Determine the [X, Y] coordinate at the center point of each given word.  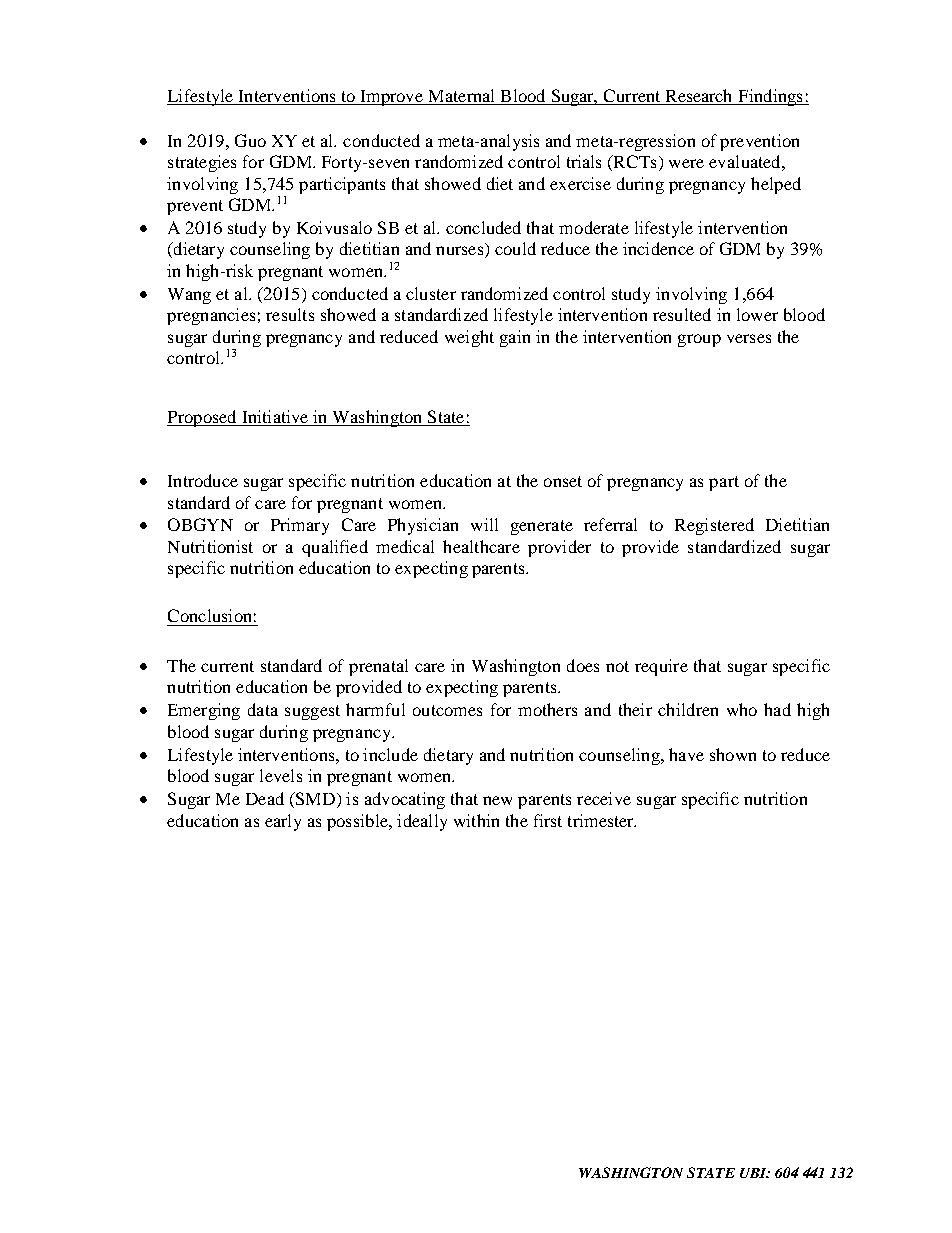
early [283, 822]
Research [699, 97]
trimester [602, 820]
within [476, 820]
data [263, 709]
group [699, 340]
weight [469, 338]
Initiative [275, 418]
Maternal [462, 97]
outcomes [447, 710]
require [661, 667]
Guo [250, 140]
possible [358, 822]
